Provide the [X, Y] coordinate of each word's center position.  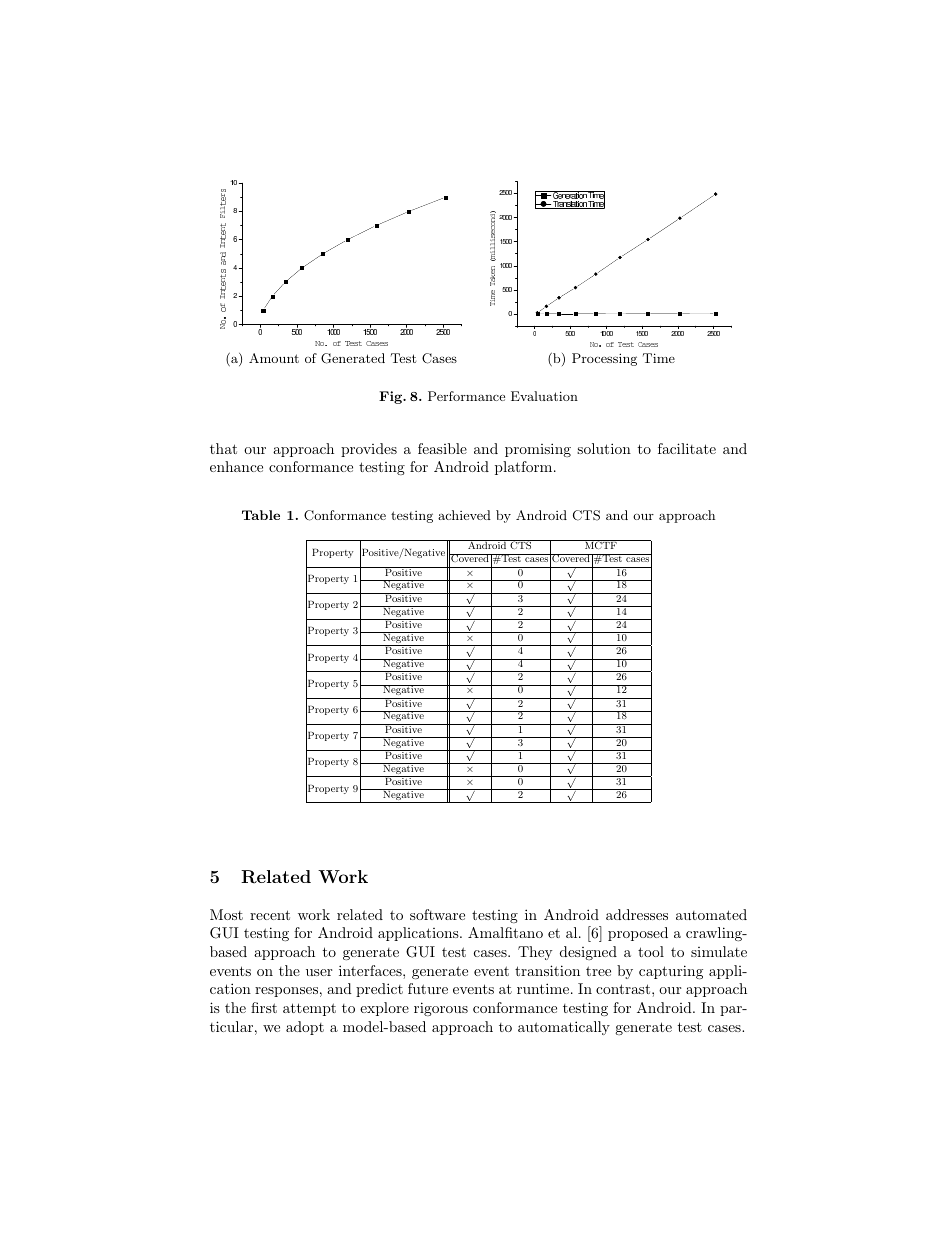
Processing [604, 359]
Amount [274, 358]
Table [261, 515]
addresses [637, 914]
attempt [309, 1009]
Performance [466, 396]
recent [270, 915]
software [437, 914]
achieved [464, 515]
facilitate [687, 448]
